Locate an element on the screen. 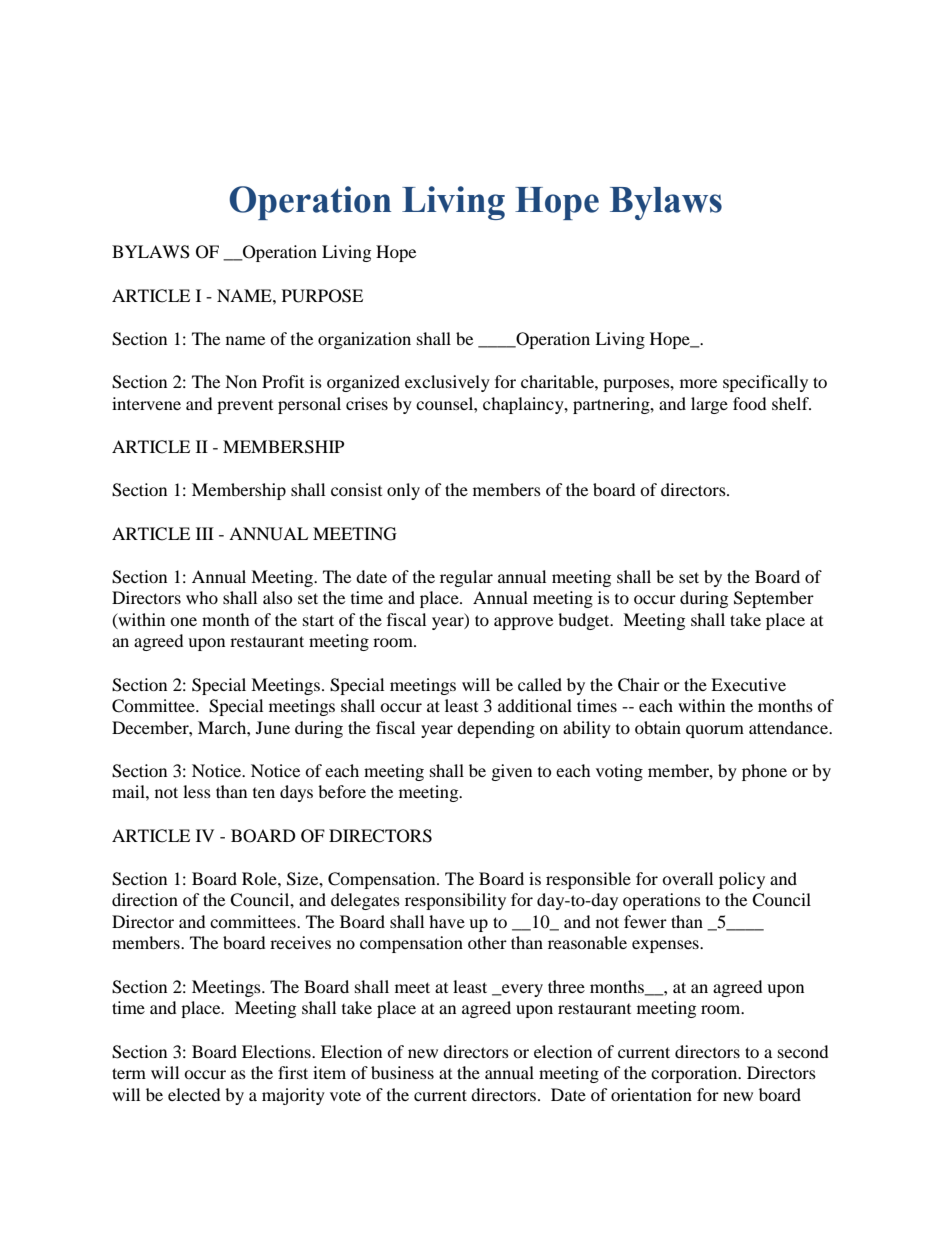 Image resolution: width=952 pixels, height=1233 pixels. responsibility is located at coordinates (455, 901).
